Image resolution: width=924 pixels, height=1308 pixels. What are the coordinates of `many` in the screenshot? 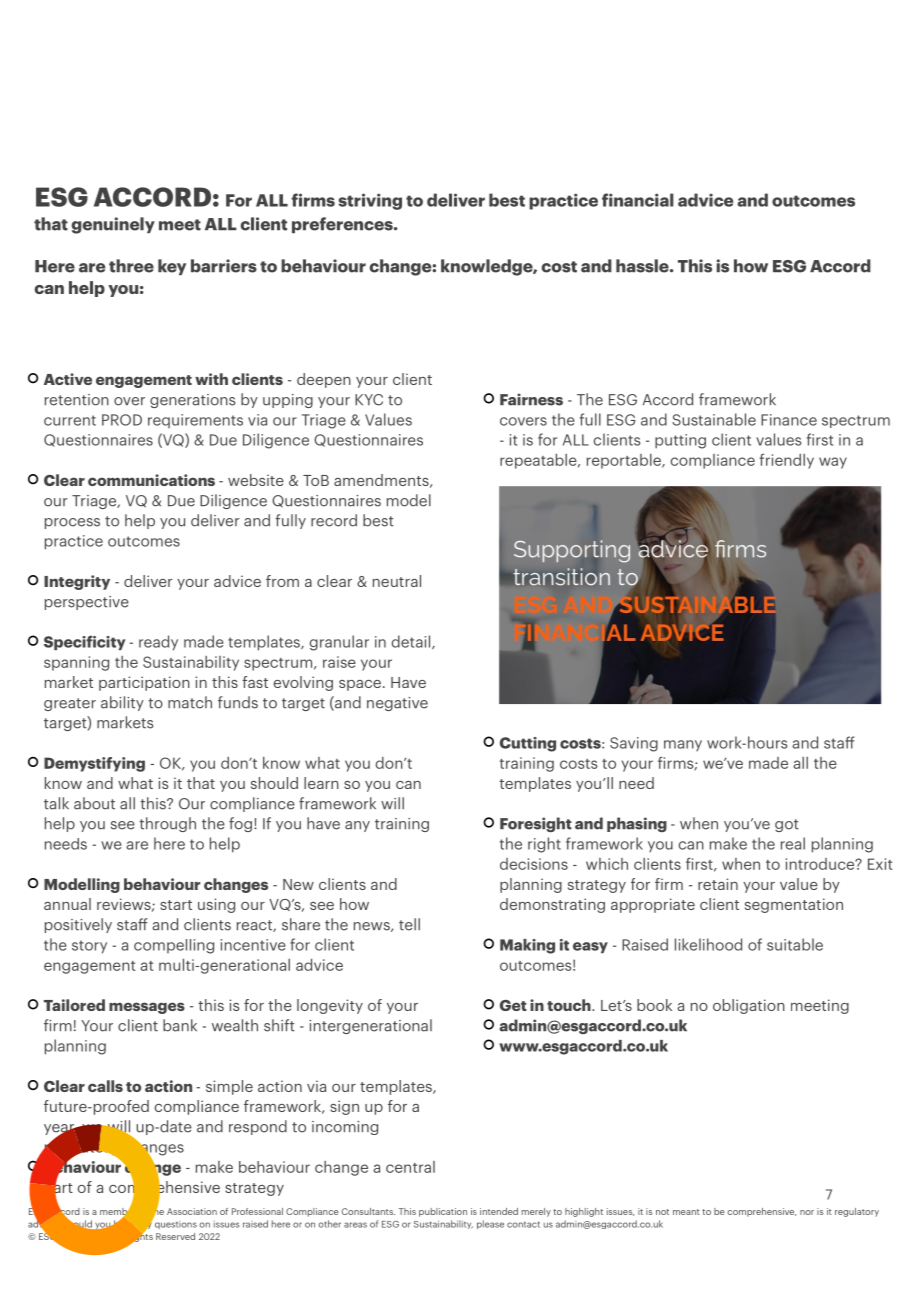 It's located at (683, 745).
